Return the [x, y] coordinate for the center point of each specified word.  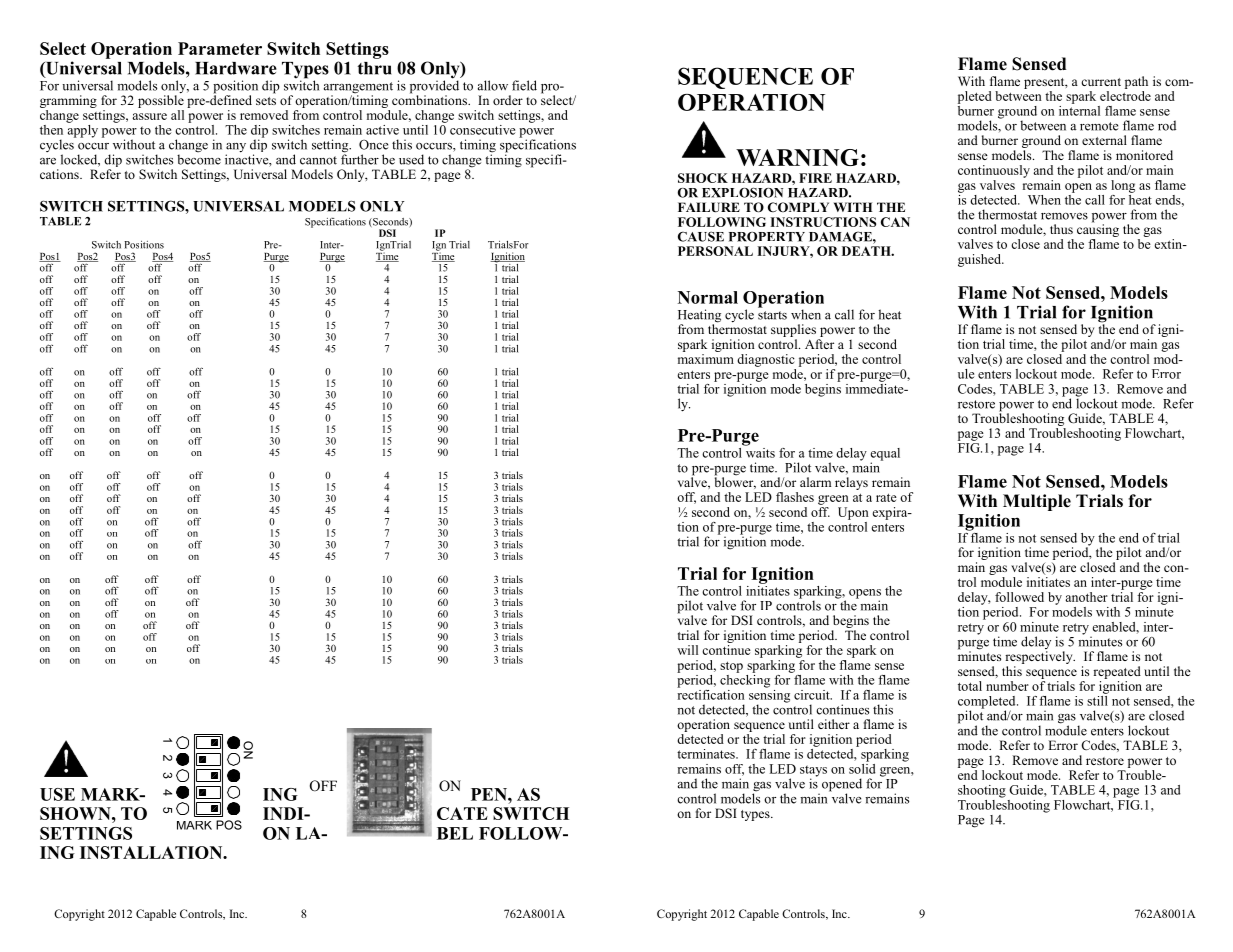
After [819, 344]
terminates [707, 754]
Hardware [236, 68]
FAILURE [709, 207]
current [1101, 82]
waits [759, 451]
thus [1061, 229]
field [524, 85]
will [687, 650]
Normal [708, 297]
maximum [706, 357]
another [1086, 597]
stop [731, 667]
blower [735, 482]
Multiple [1037, 502]
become [199, 158]
